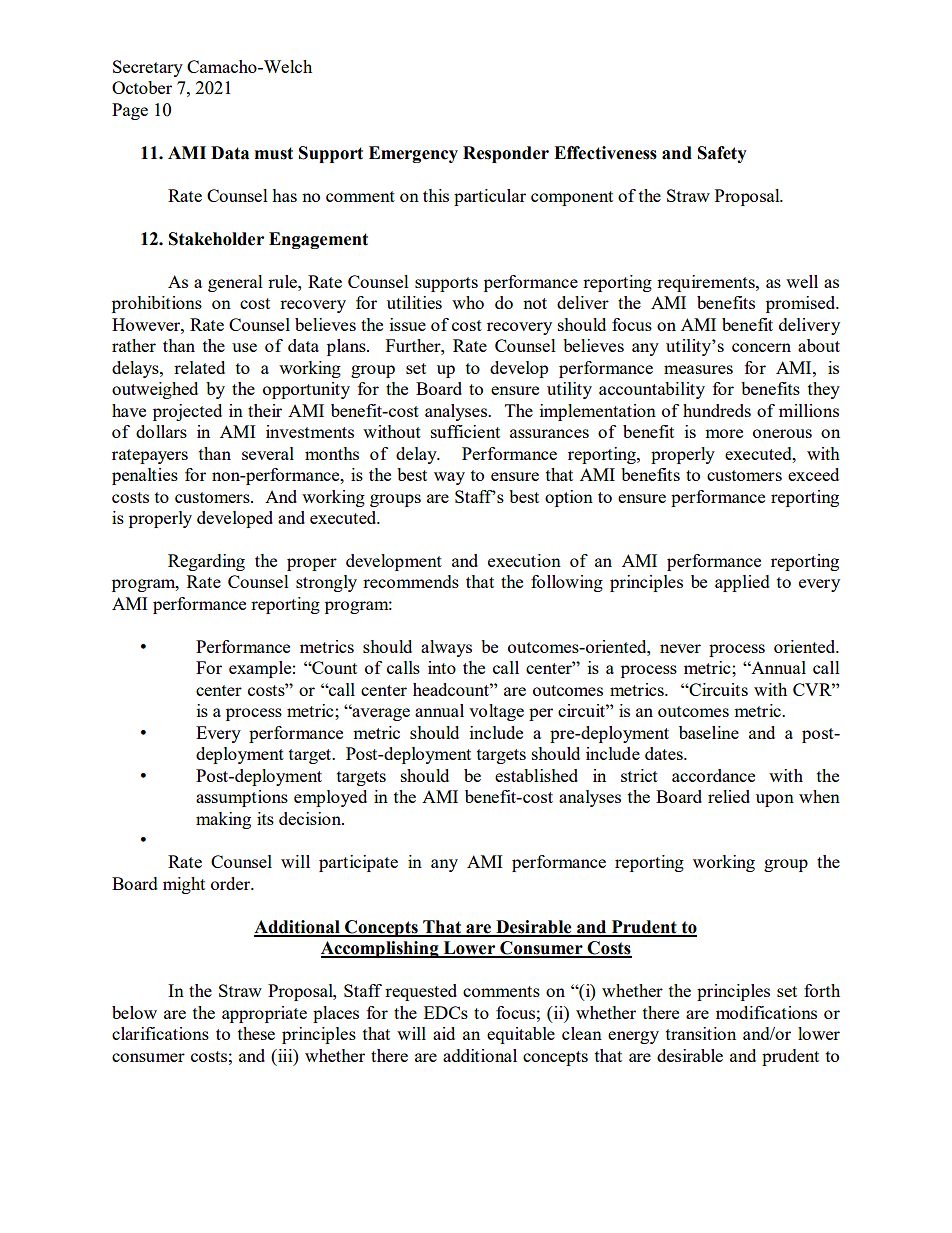 The height and width of the document is (1233, 952). What do you see at coordinates (187, 412) in the document?
I see `projected` at bounding box center [187, 412].
